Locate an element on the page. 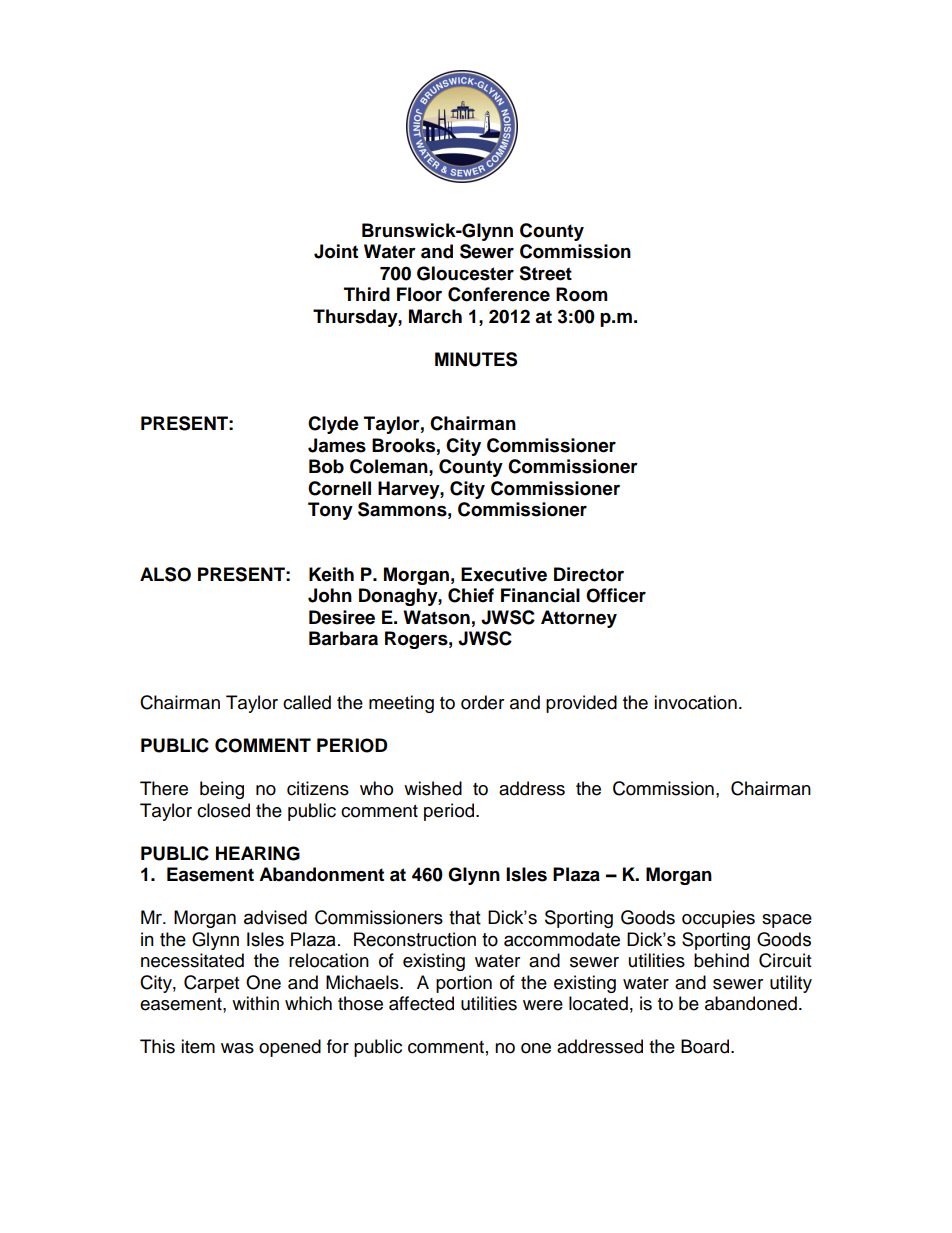 The width and height of the image is (952, 1233). ALSO is located at coordinates (165, 574).
